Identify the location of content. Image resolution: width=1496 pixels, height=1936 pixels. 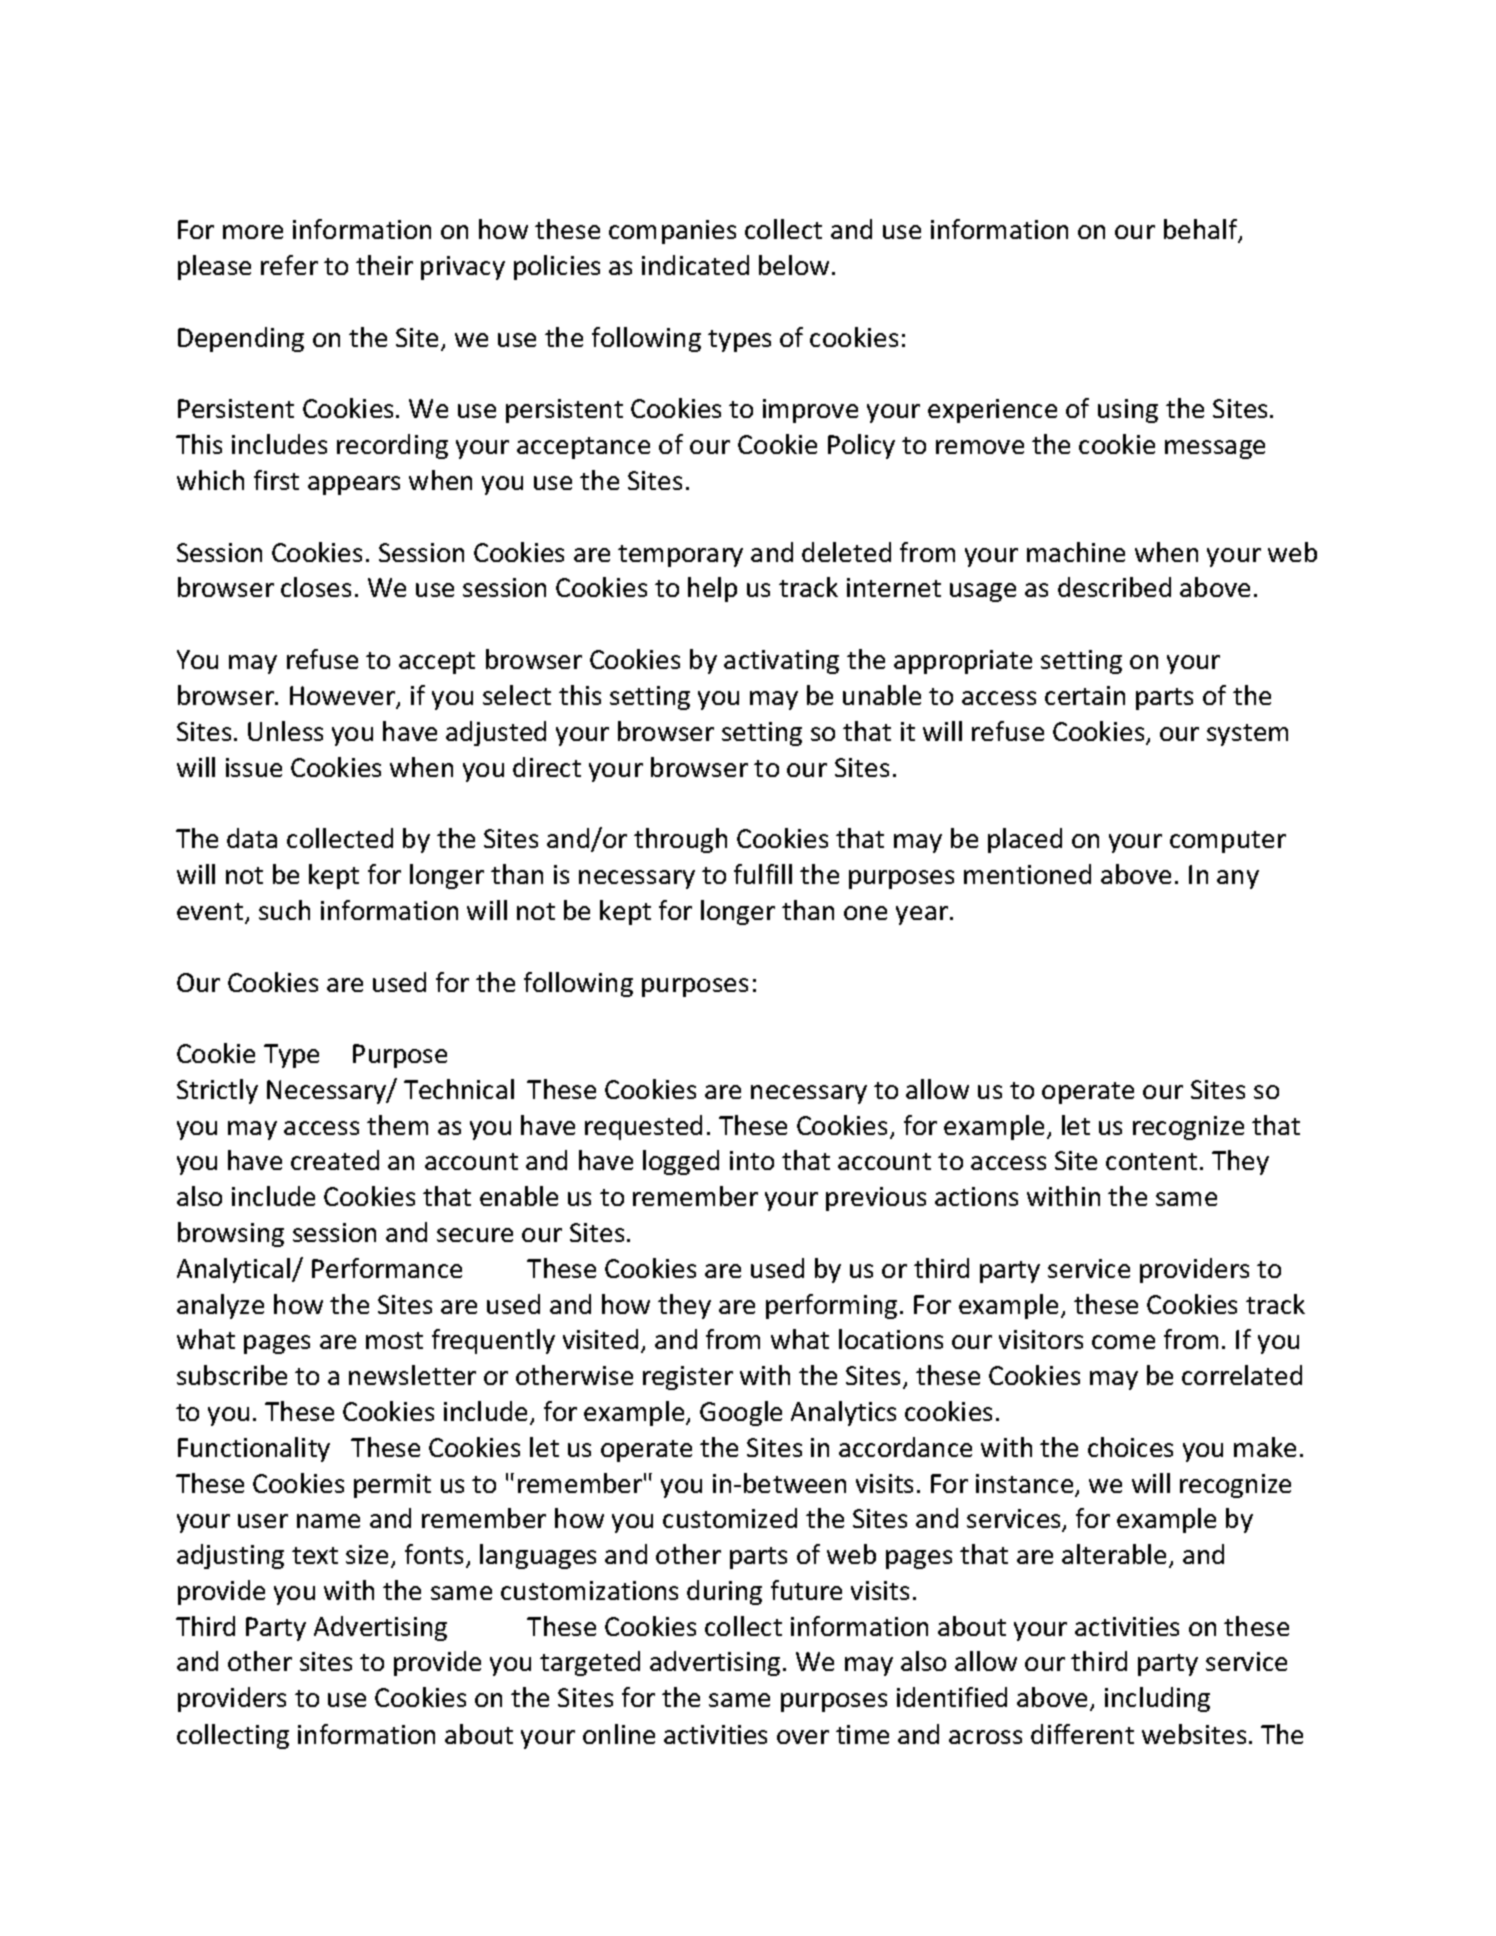
(1151, 1161).
